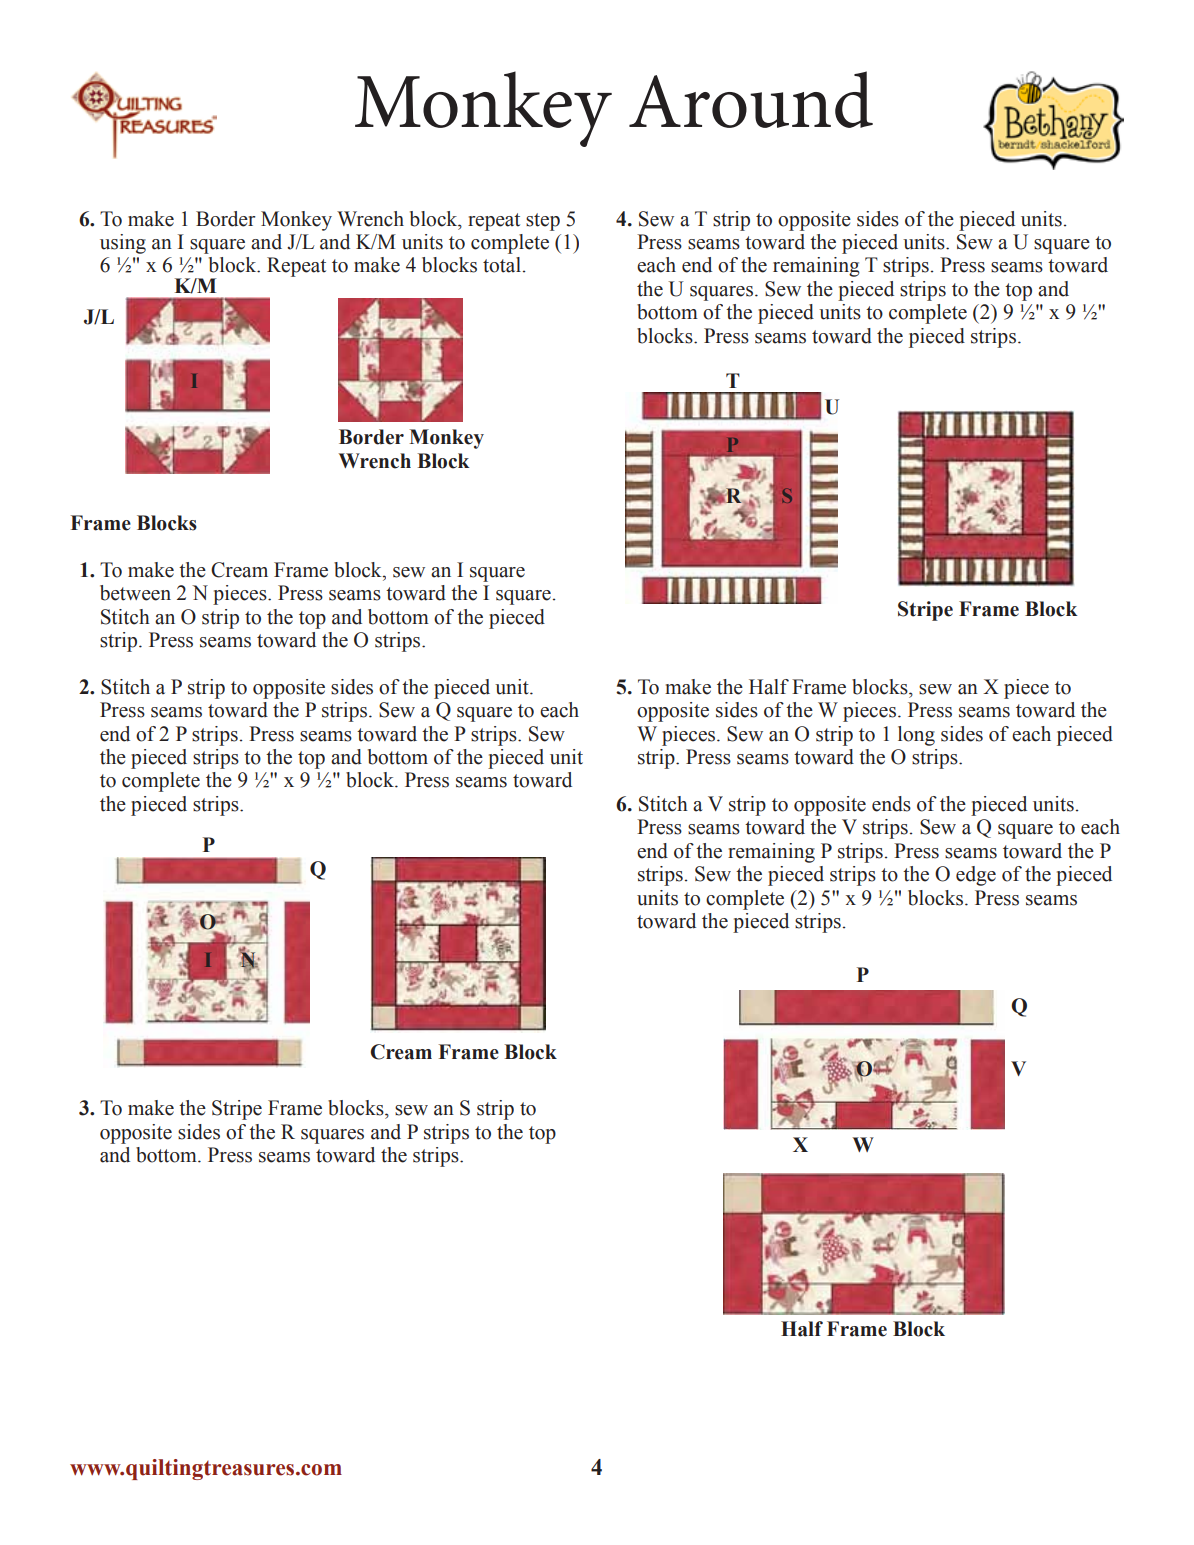  I want to click on ends, so click(891, 804).
